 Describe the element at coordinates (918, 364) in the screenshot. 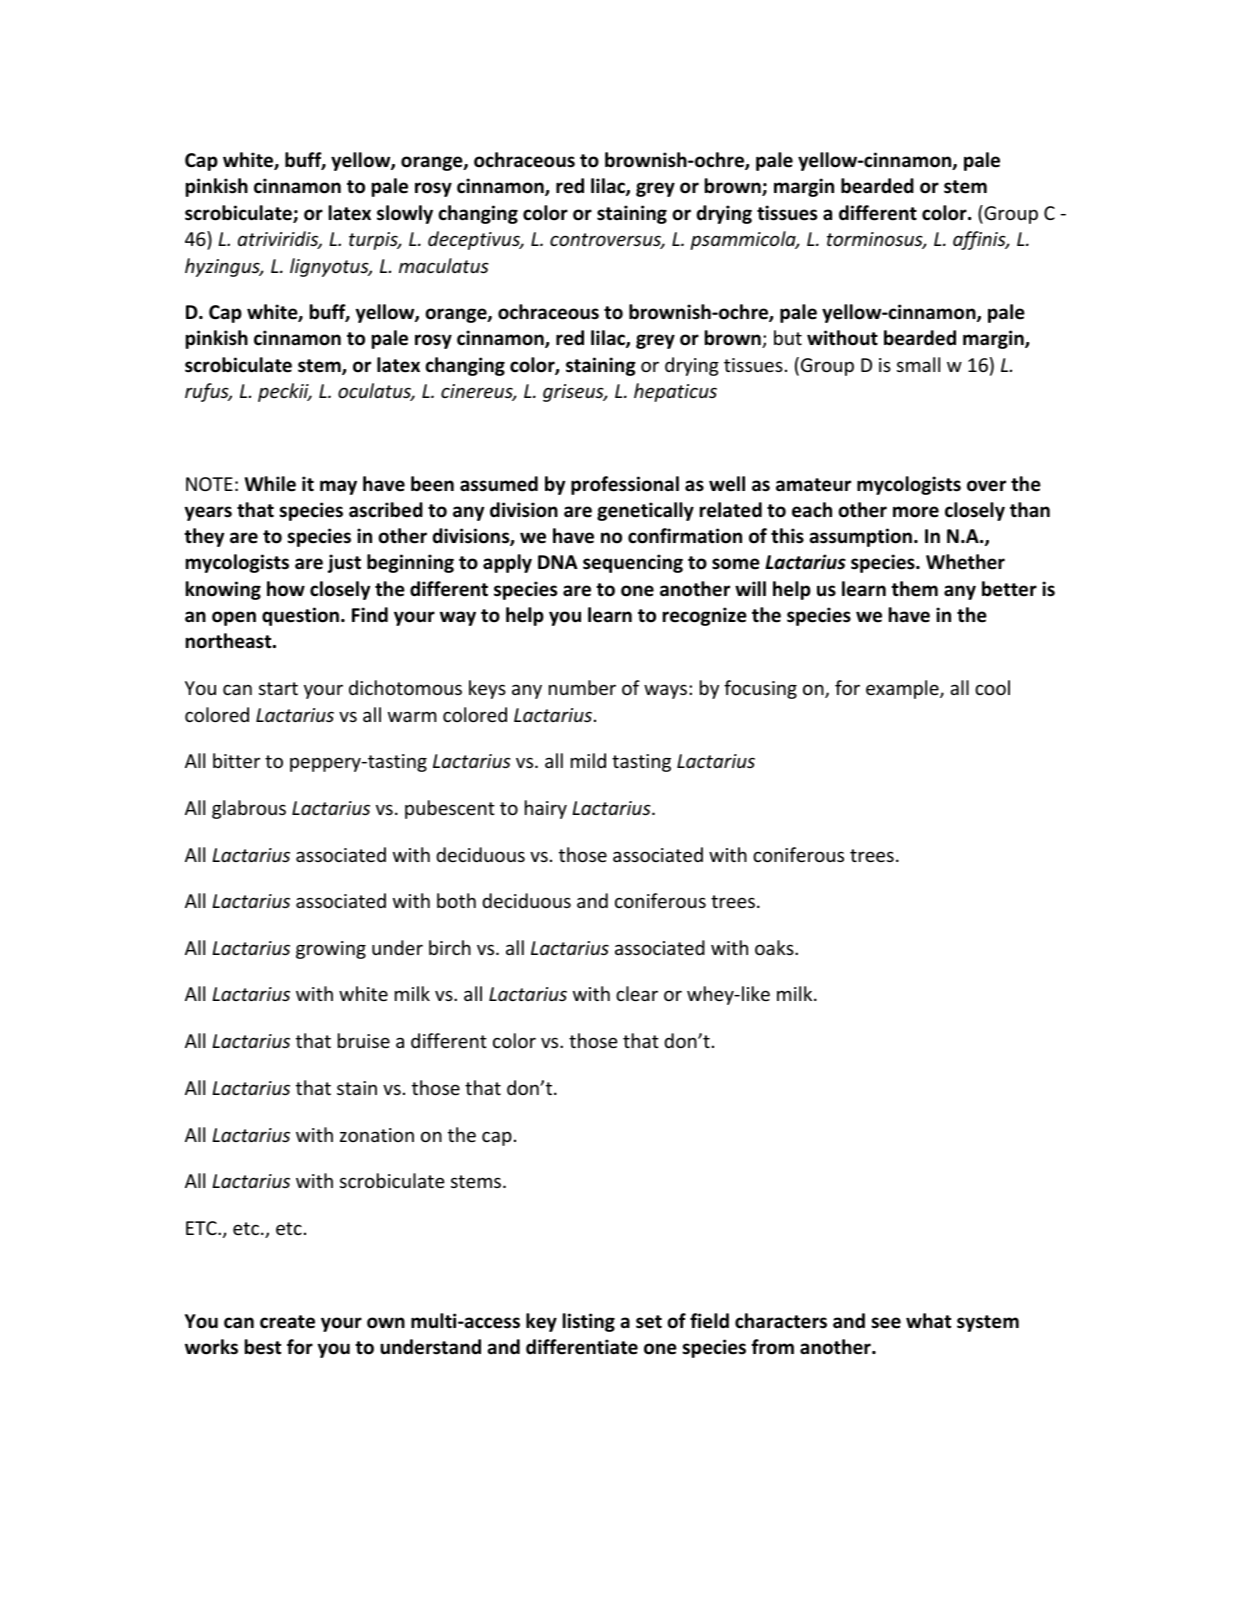

I see `small` at that location.
